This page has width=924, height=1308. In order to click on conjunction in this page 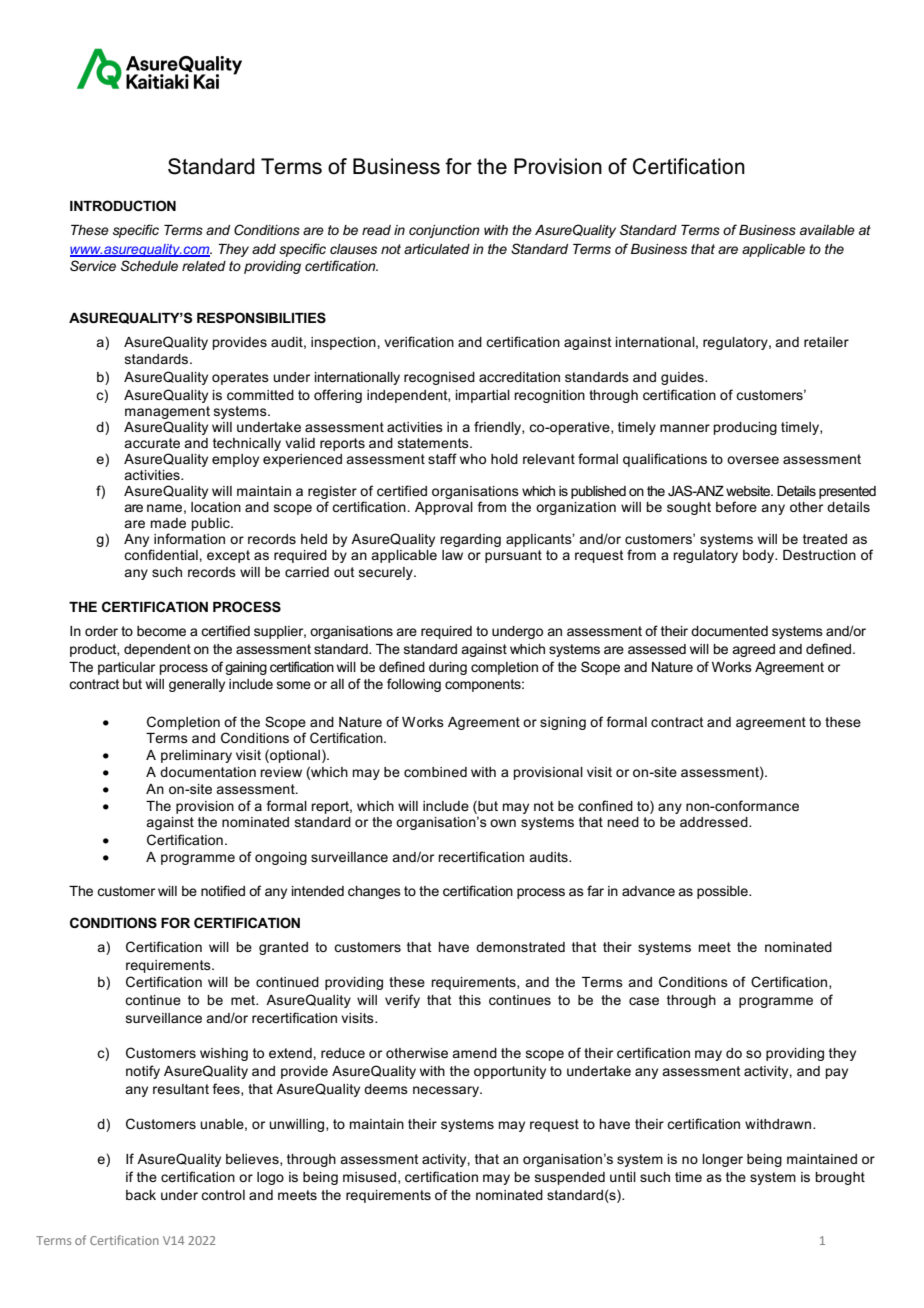, I will do `click(444, 231)`.
